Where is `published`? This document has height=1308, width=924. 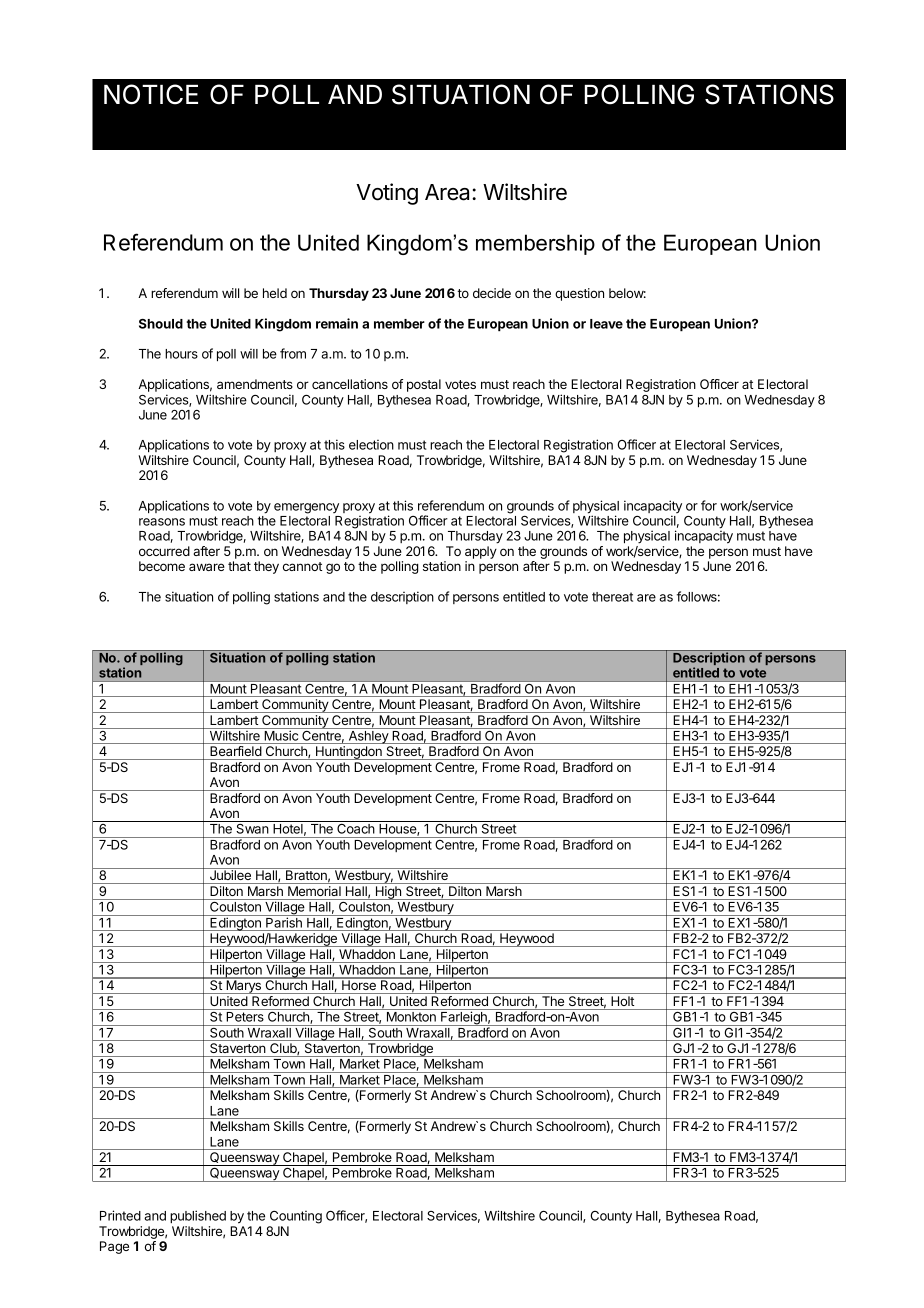
published is located at coordinates (198, 1216).
